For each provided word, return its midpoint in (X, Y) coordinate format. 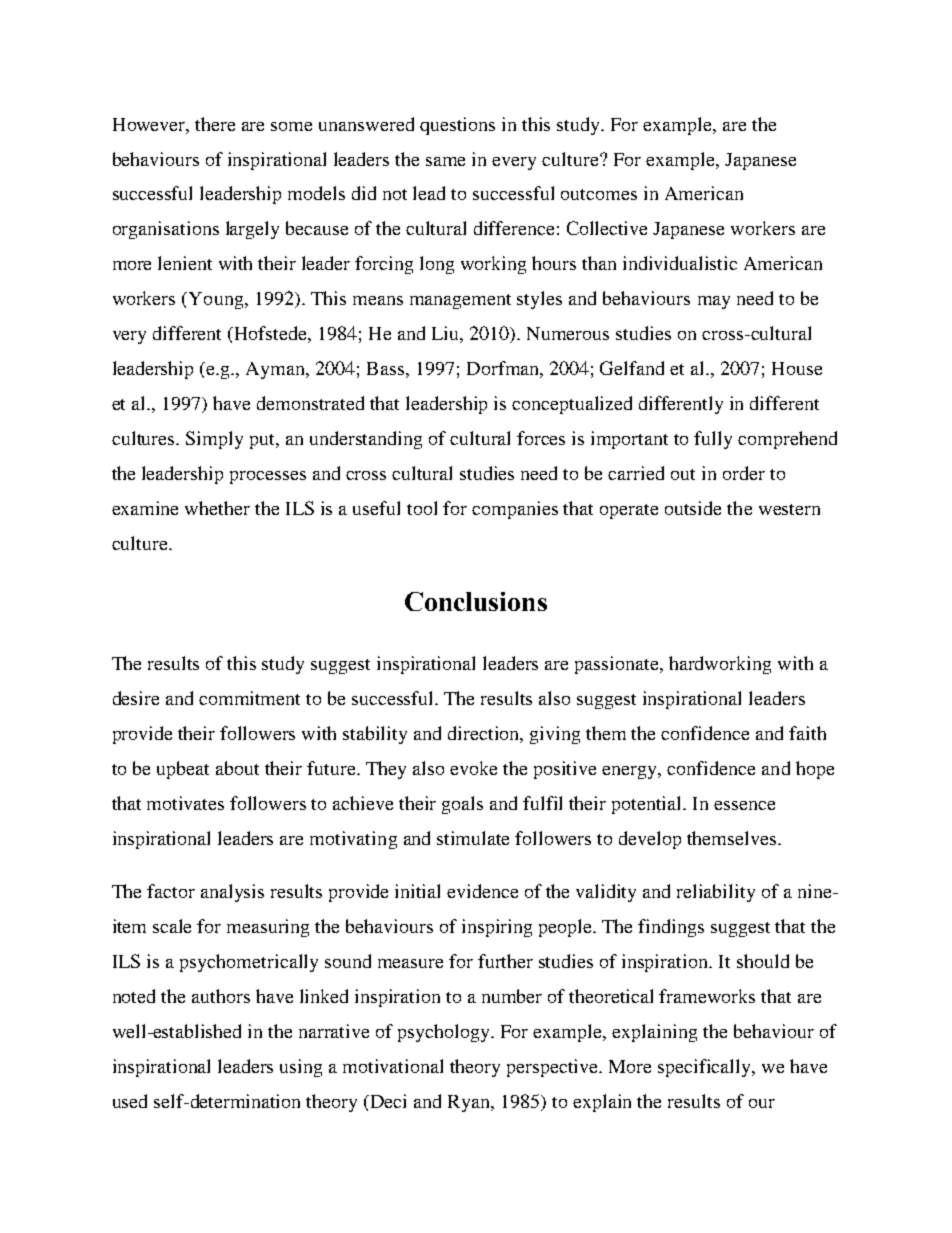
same (445, 161)
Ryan (470, 1103)
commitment (249, 698)
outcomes (599, 194)
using (301, 1068)
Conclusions (476, 601)
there (215, 124)
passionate (618, 665)
